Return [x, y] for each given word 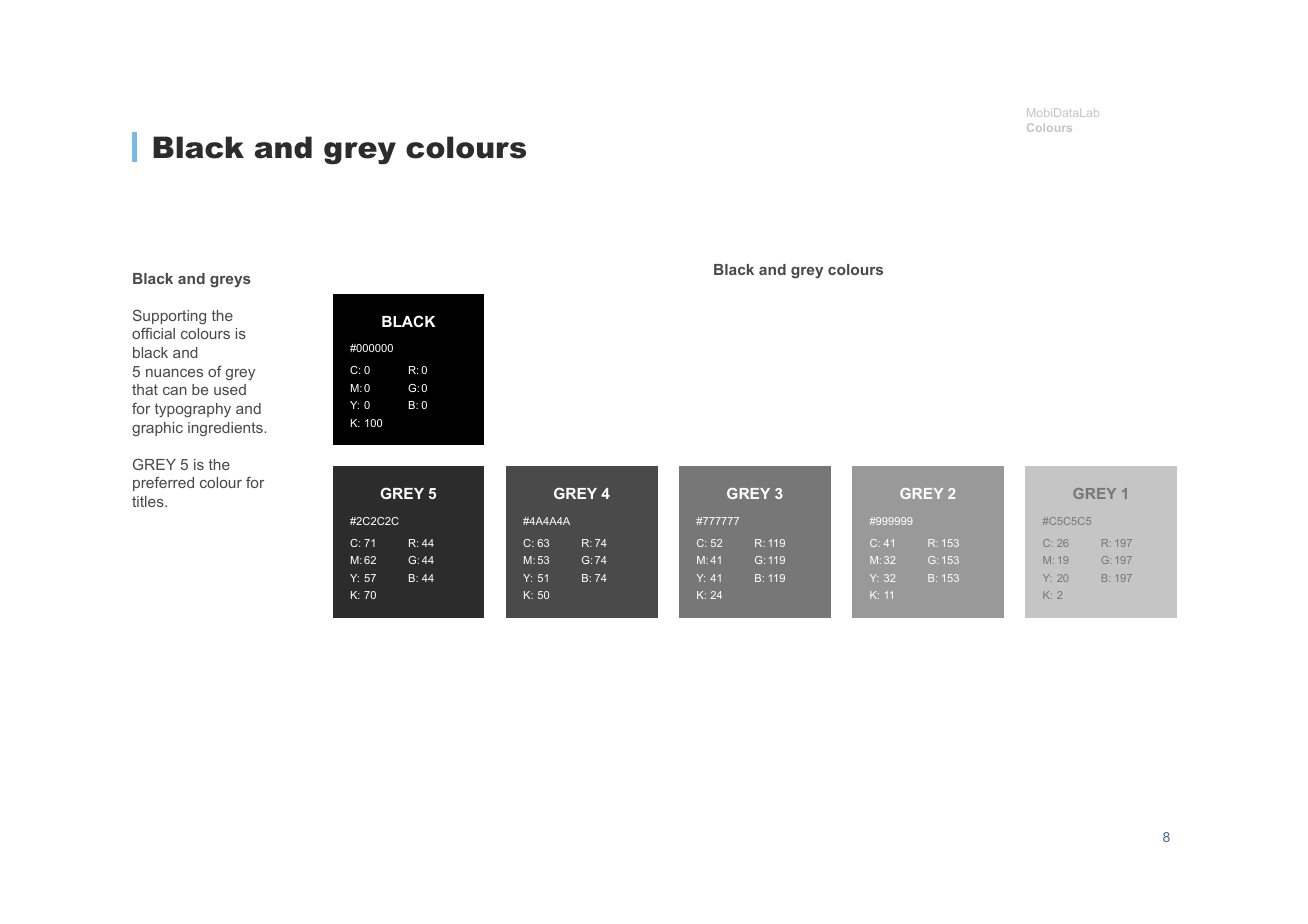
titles [149, 501]
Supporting [169, 316]
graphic [157, 429]
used [230, 389]
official [153, 333]
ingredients [226, 429]
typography [193, 410]
